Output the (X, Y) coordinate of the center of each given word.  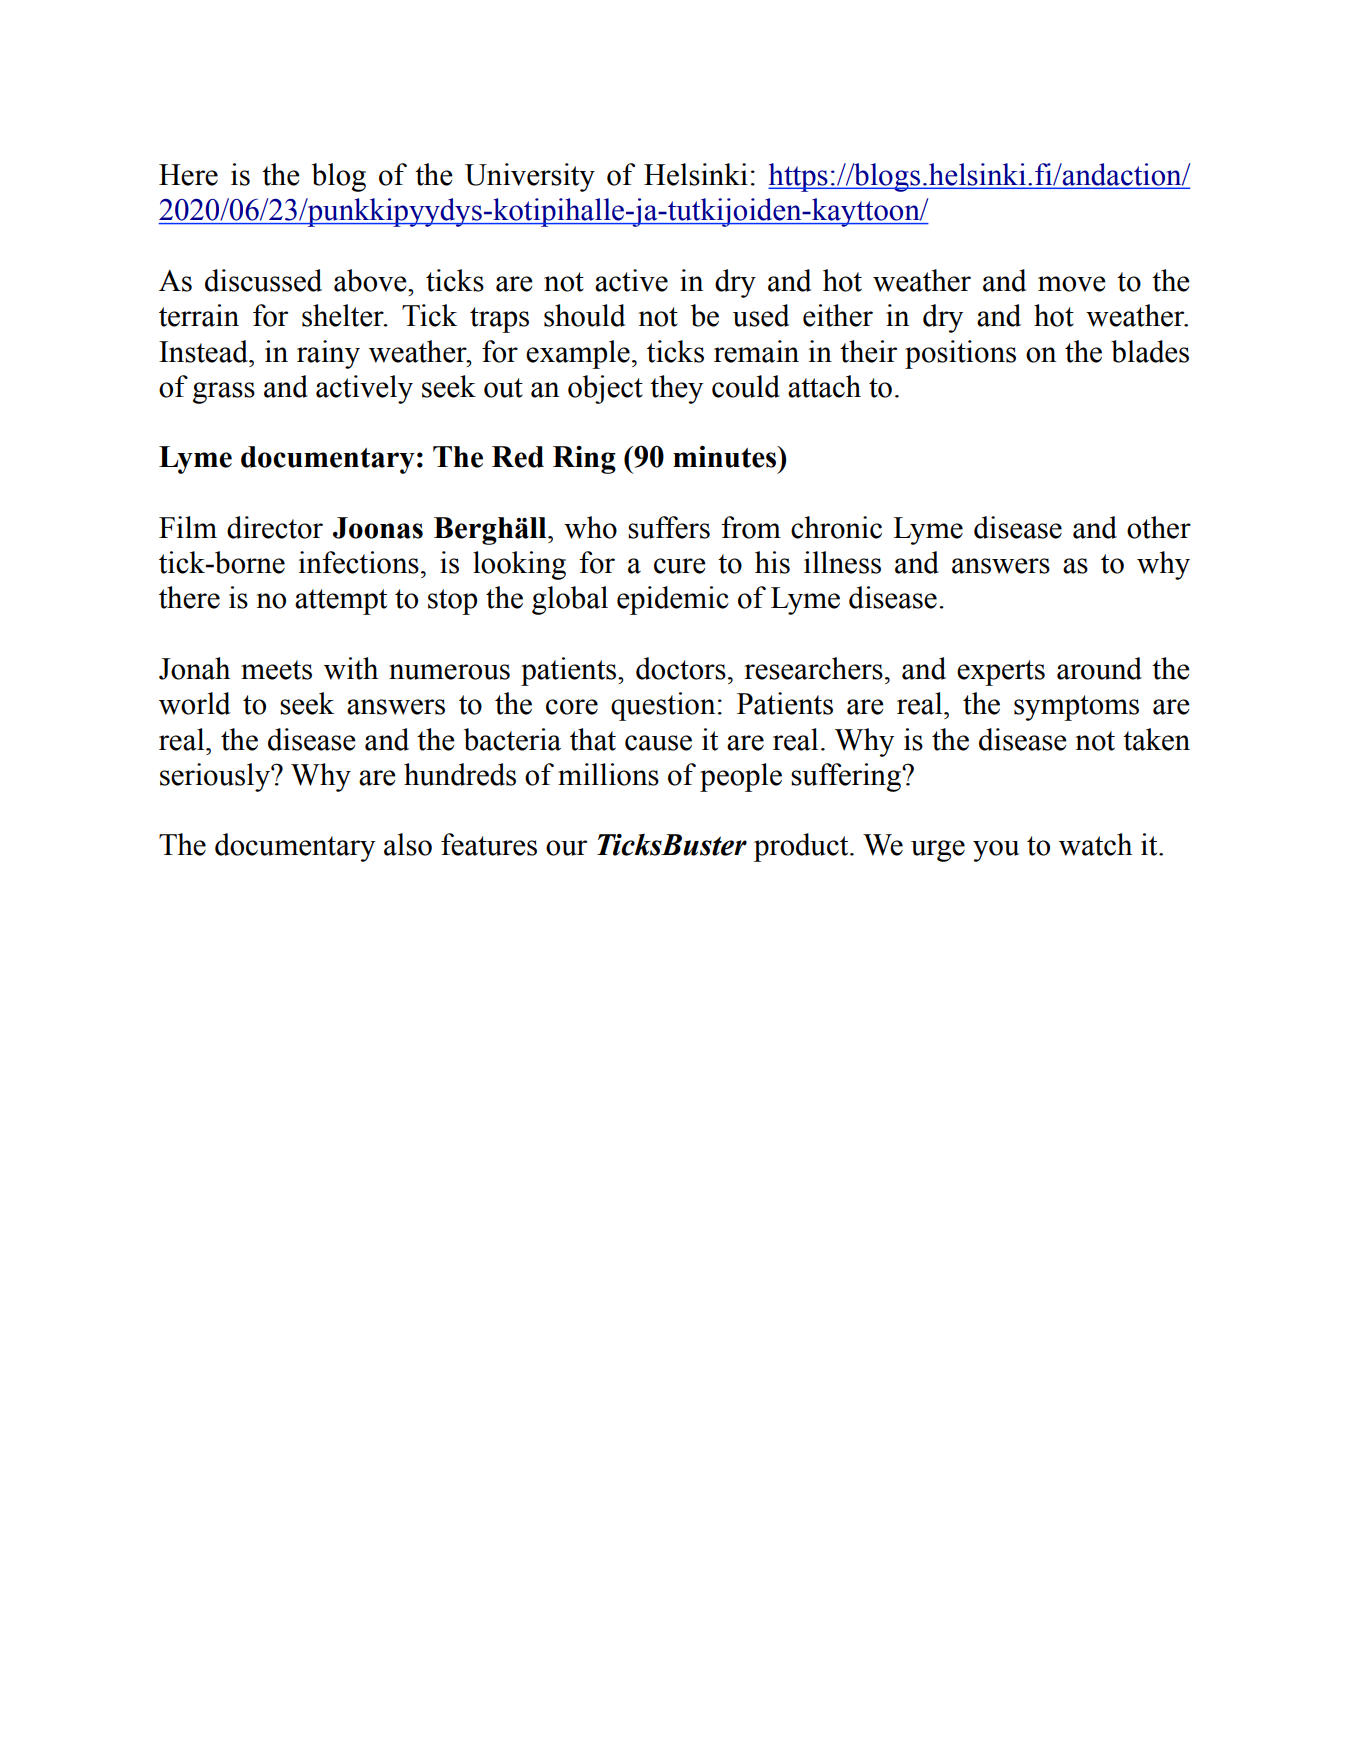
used (761, 315)
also (408, 844)
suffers (669, 527)
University (530, 177)
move (1072, 284)
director (275, 527)
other (1159, 527)
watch (1095, 844)
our (566, 848)
